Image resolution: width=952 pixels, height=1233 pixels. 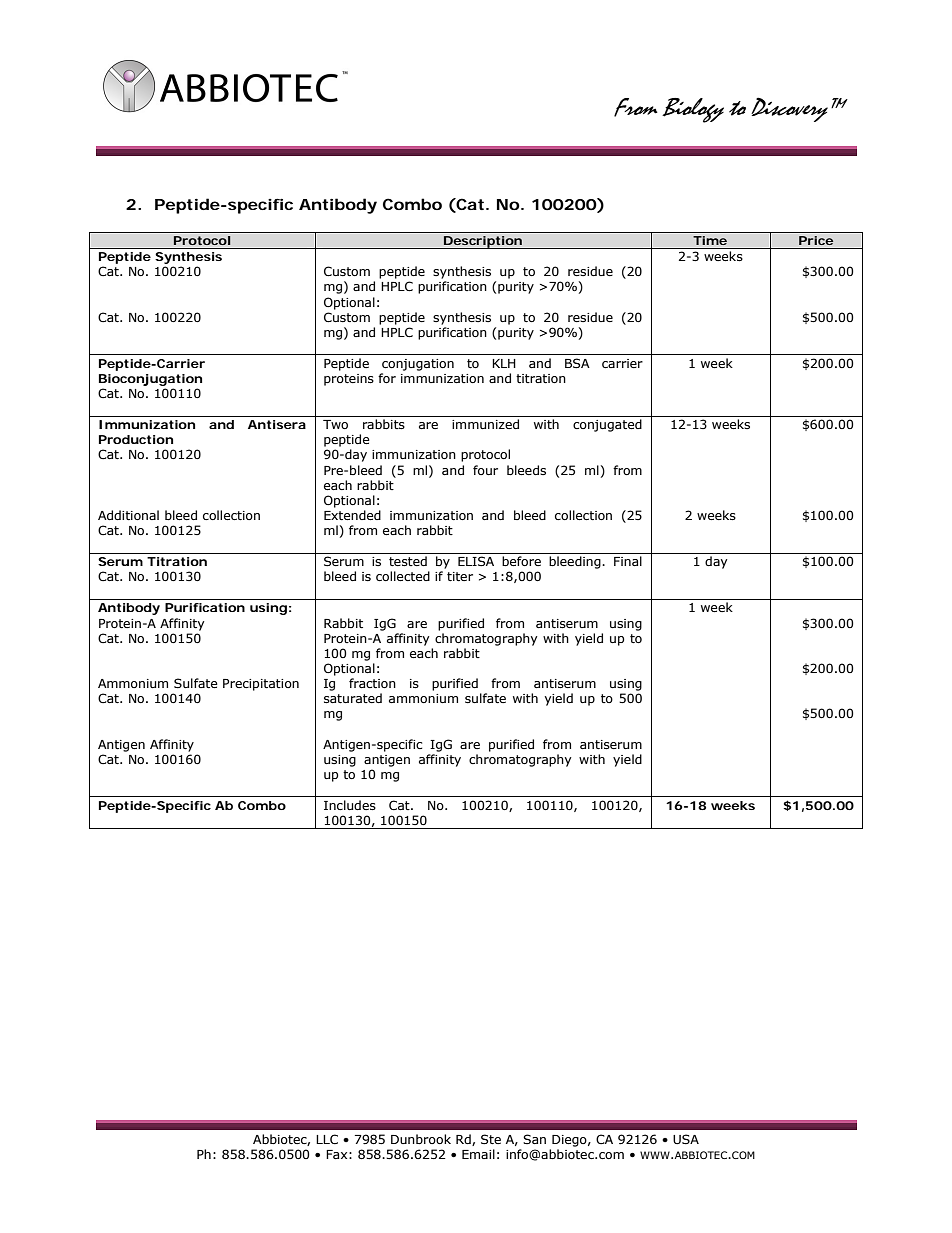 What do you see at coordinates (577, 363) in the screenshot?
I see `BSA` at bounding box center [577, 363].
